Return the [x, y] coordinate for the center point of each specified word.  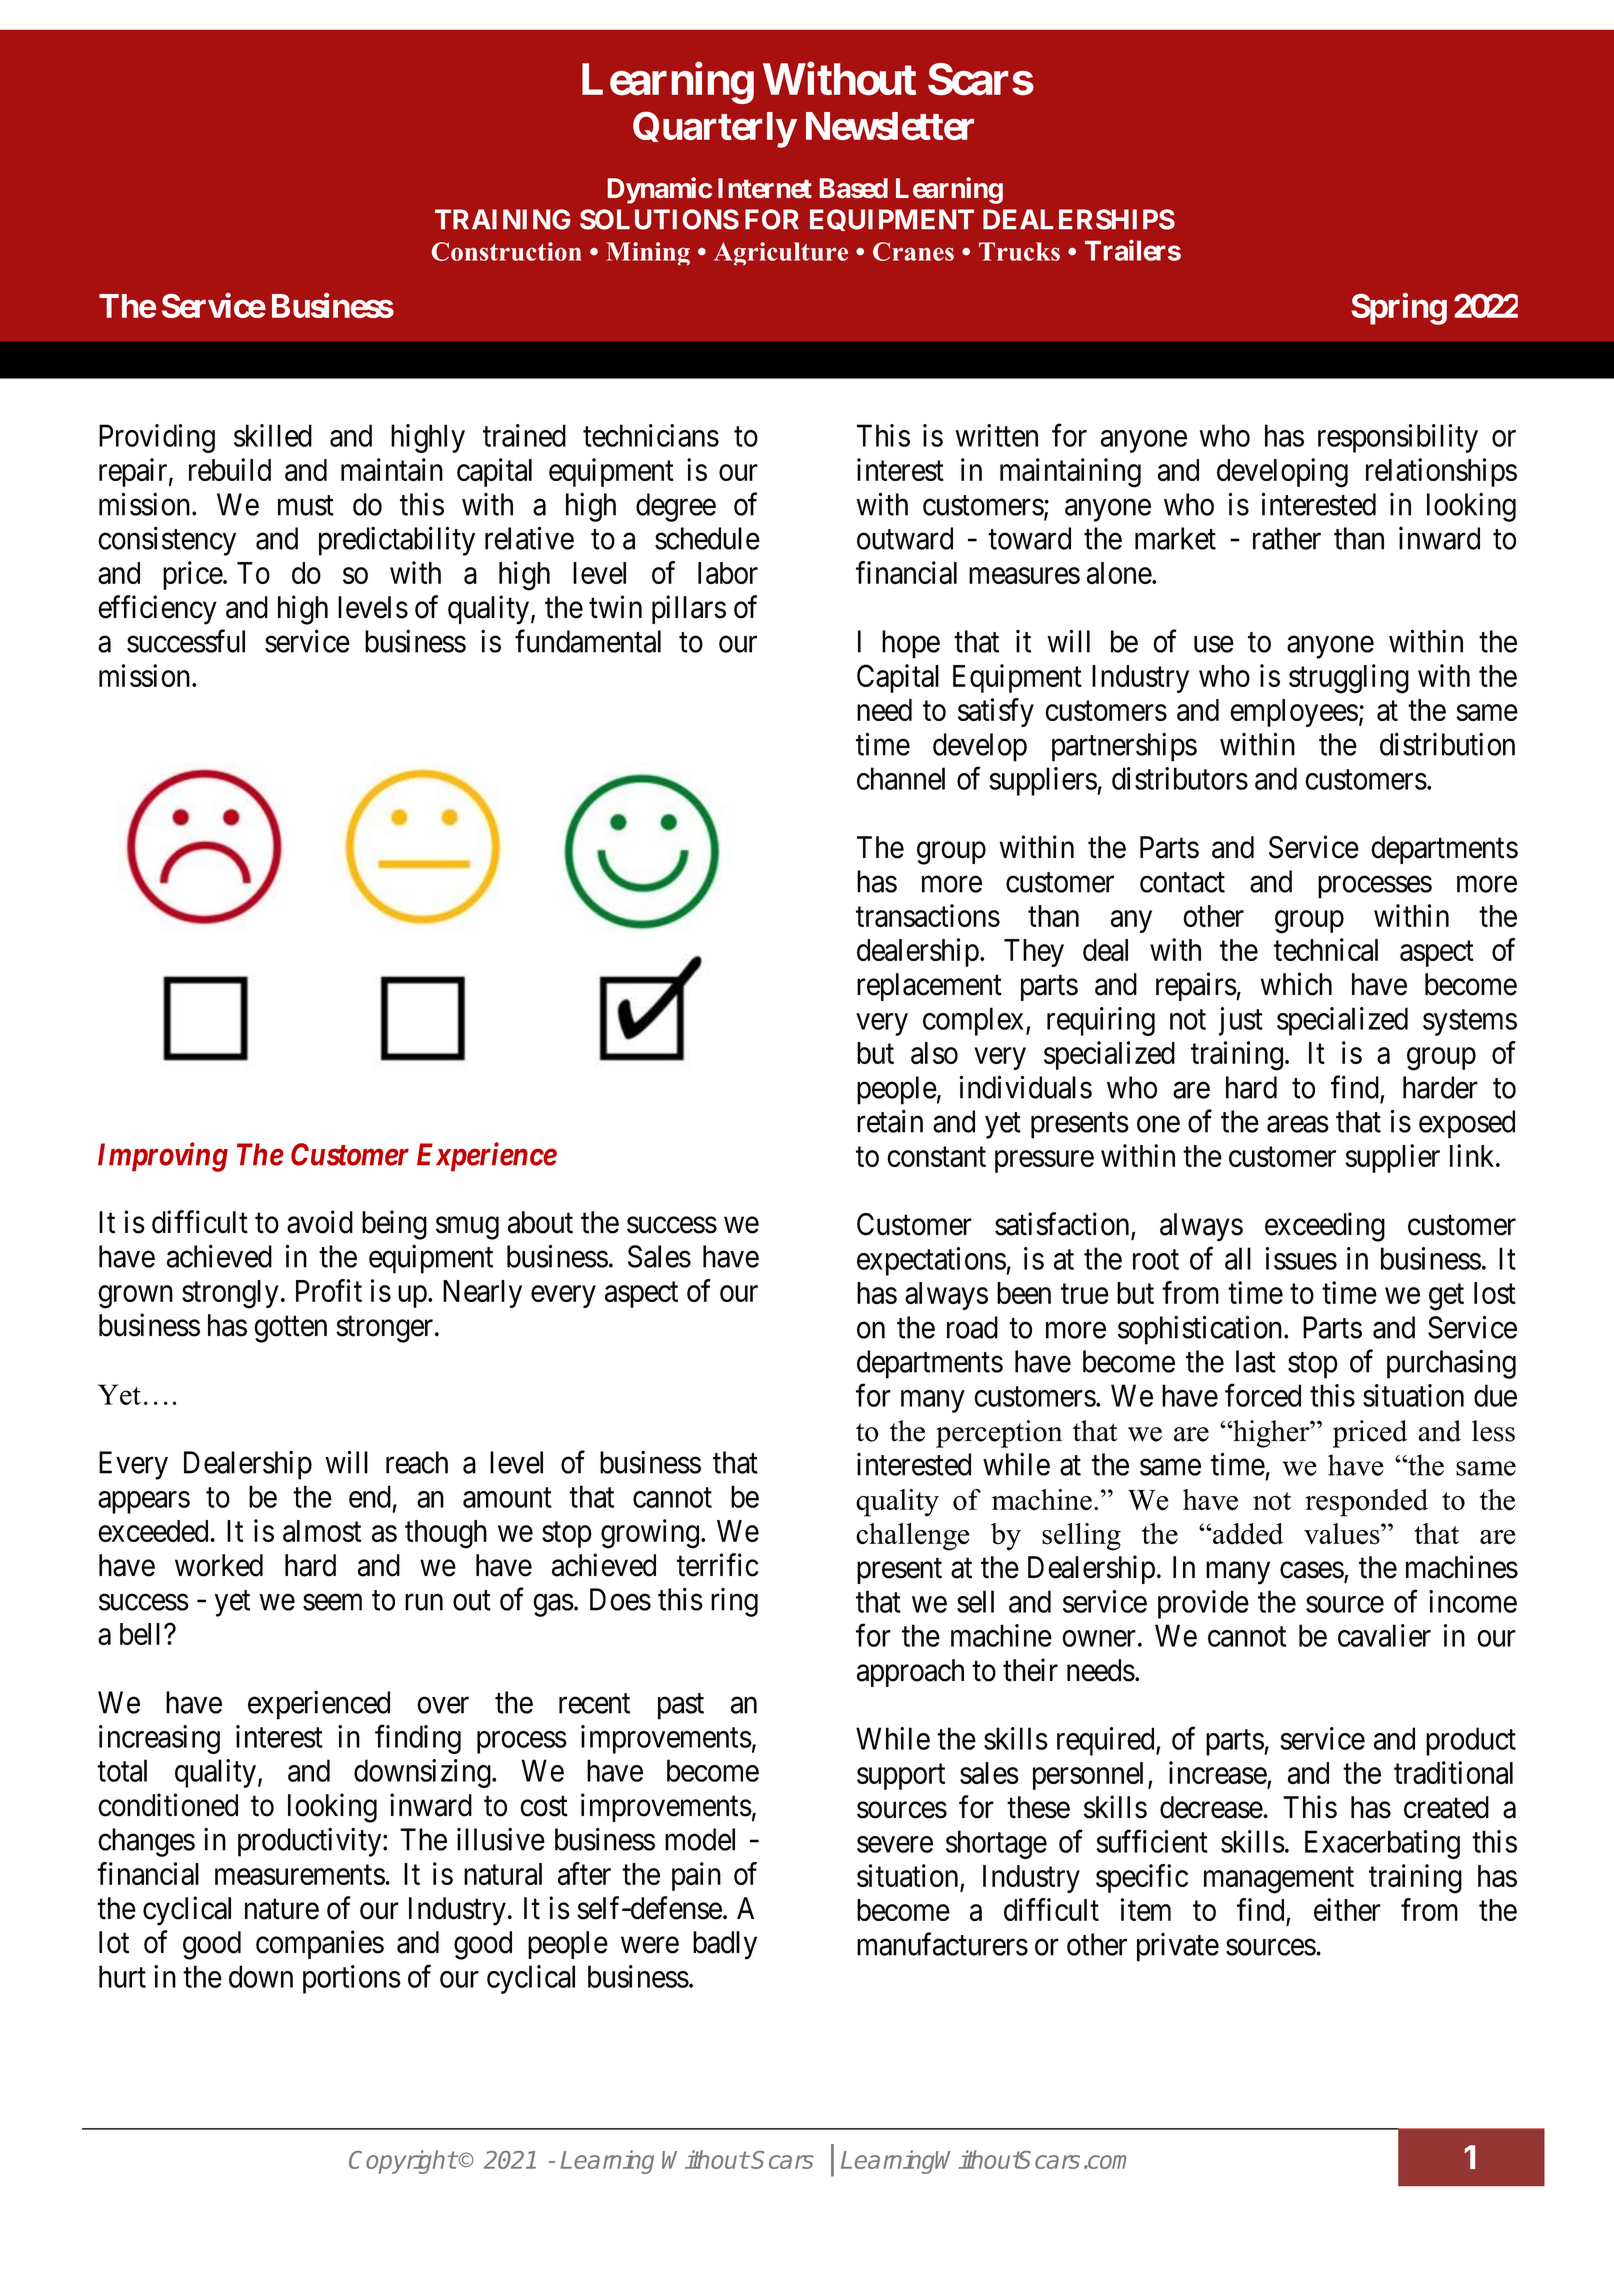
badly [725, 1945]
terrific [718, 1565]
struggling [1349, 679]
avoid [320, 1222]
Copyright [403, 2162]
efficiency [157, 610]
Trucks [1019, 251]
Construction [506, 251]
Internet [765, 188]
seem [332, 1602]
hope [911, 644]
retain [890, 1121]
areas [1298, 1124]
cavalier [1384, 1635]
